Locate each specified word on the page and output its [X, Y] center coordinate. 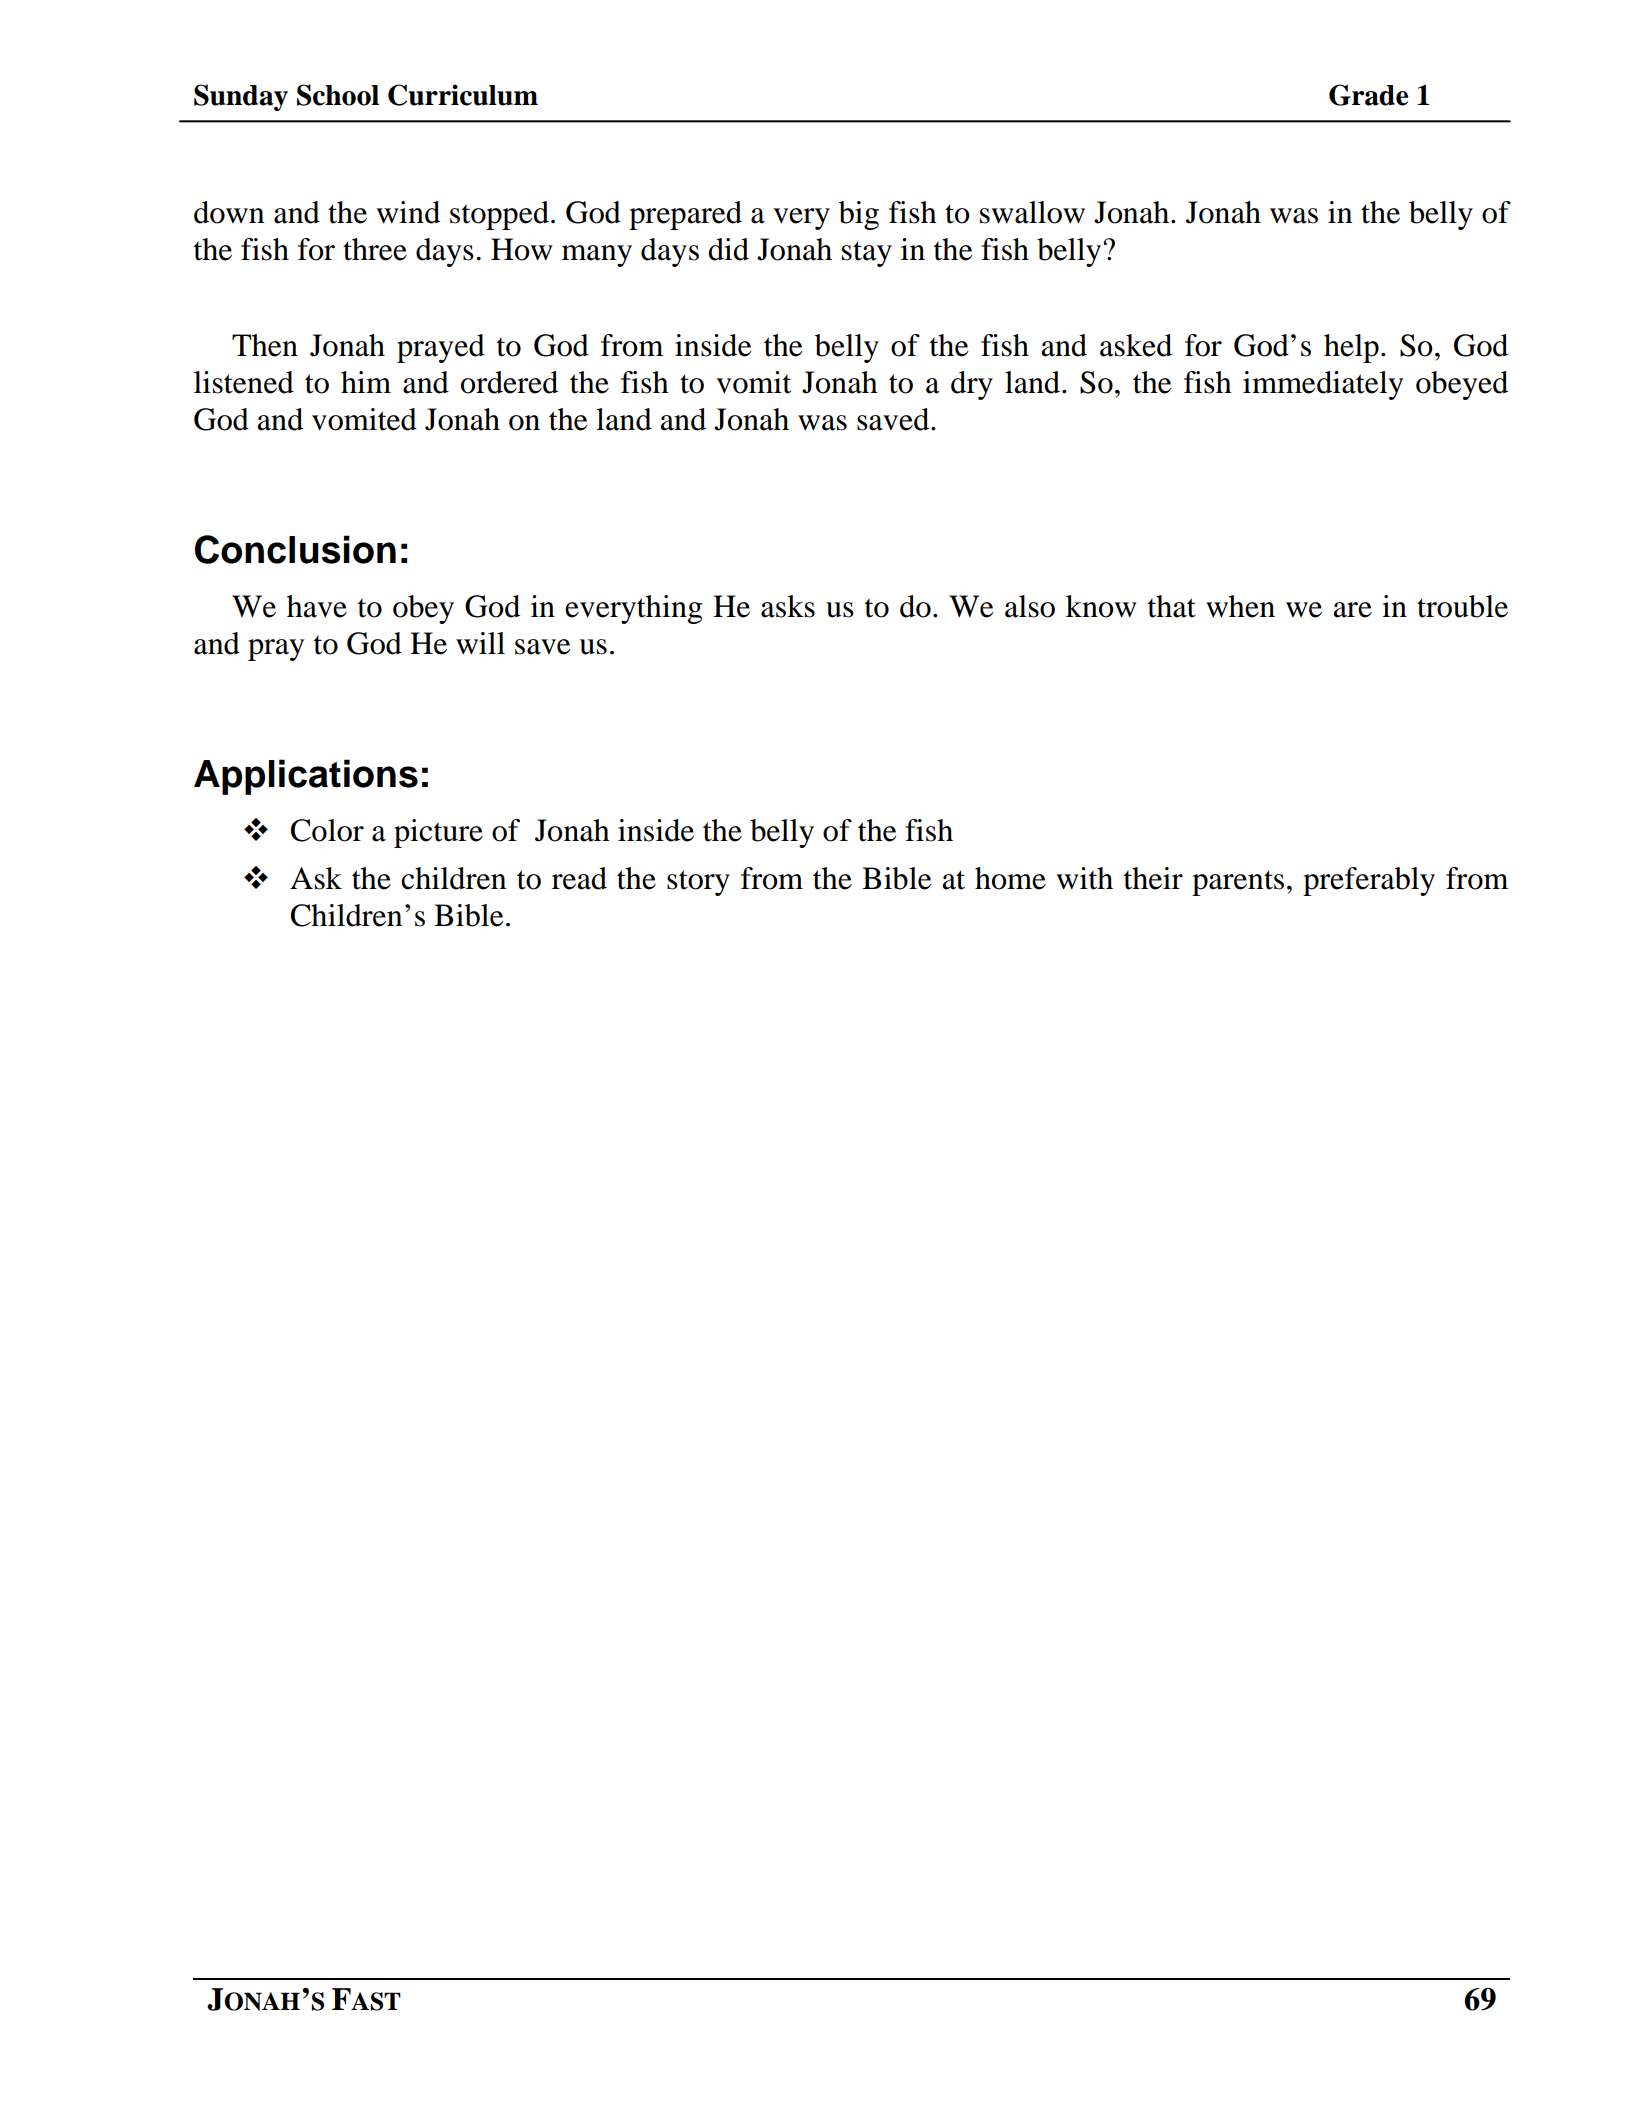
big [859, 215]
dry [972, 385]
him [366, 382]
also [1030, 606]
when [1240, 606]
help [1351, 348]
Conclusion [295, 549]
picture [438, 833]
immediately [1323, 385]
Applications [306, 777]
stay [867, 254]
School [338, 95]
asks [788, 606]
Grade [1368, 95]
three [375, 249]
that [1172, 606]
